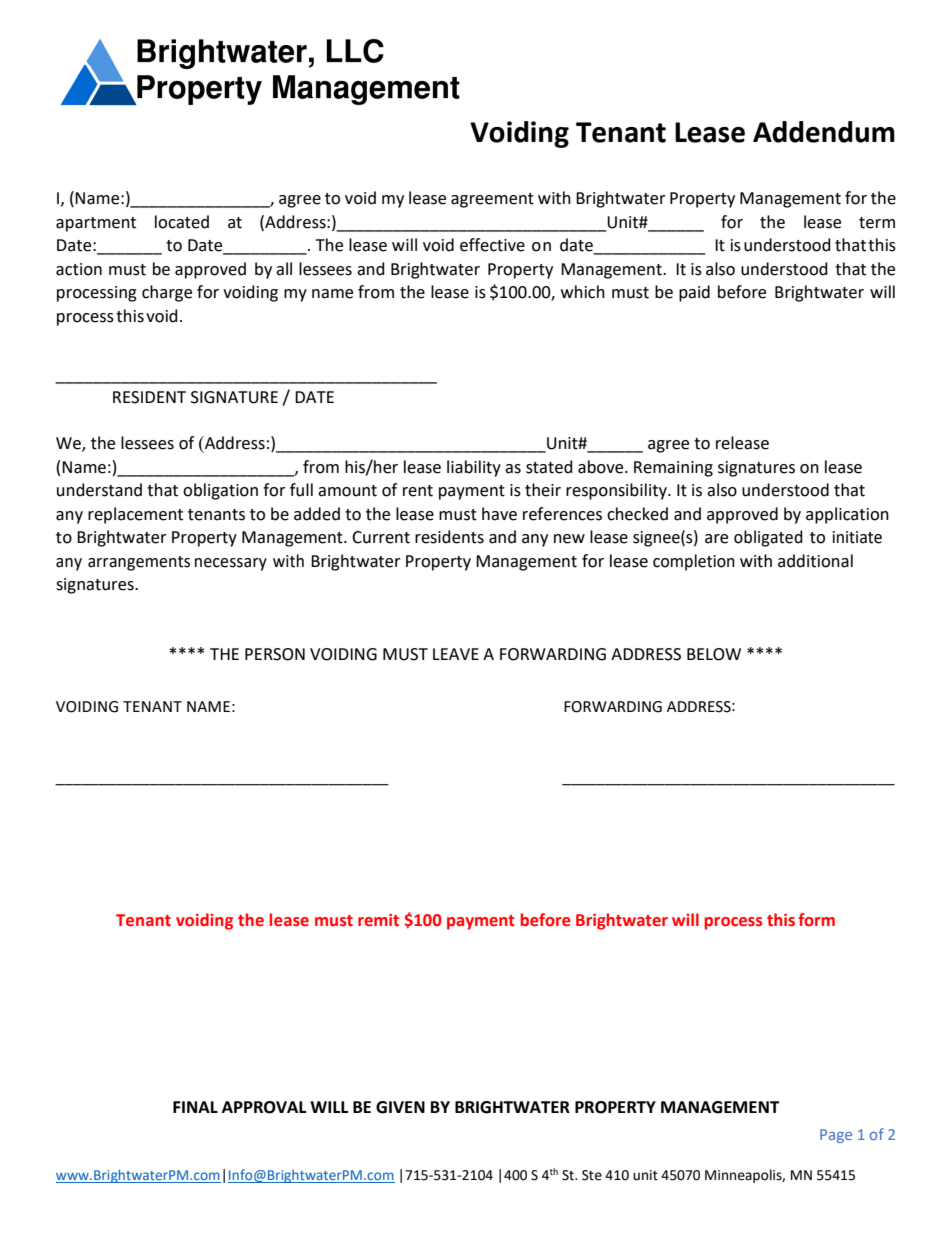 The height and width of the page is (1233, 952). I want to click on remit, so click(378, 920).
